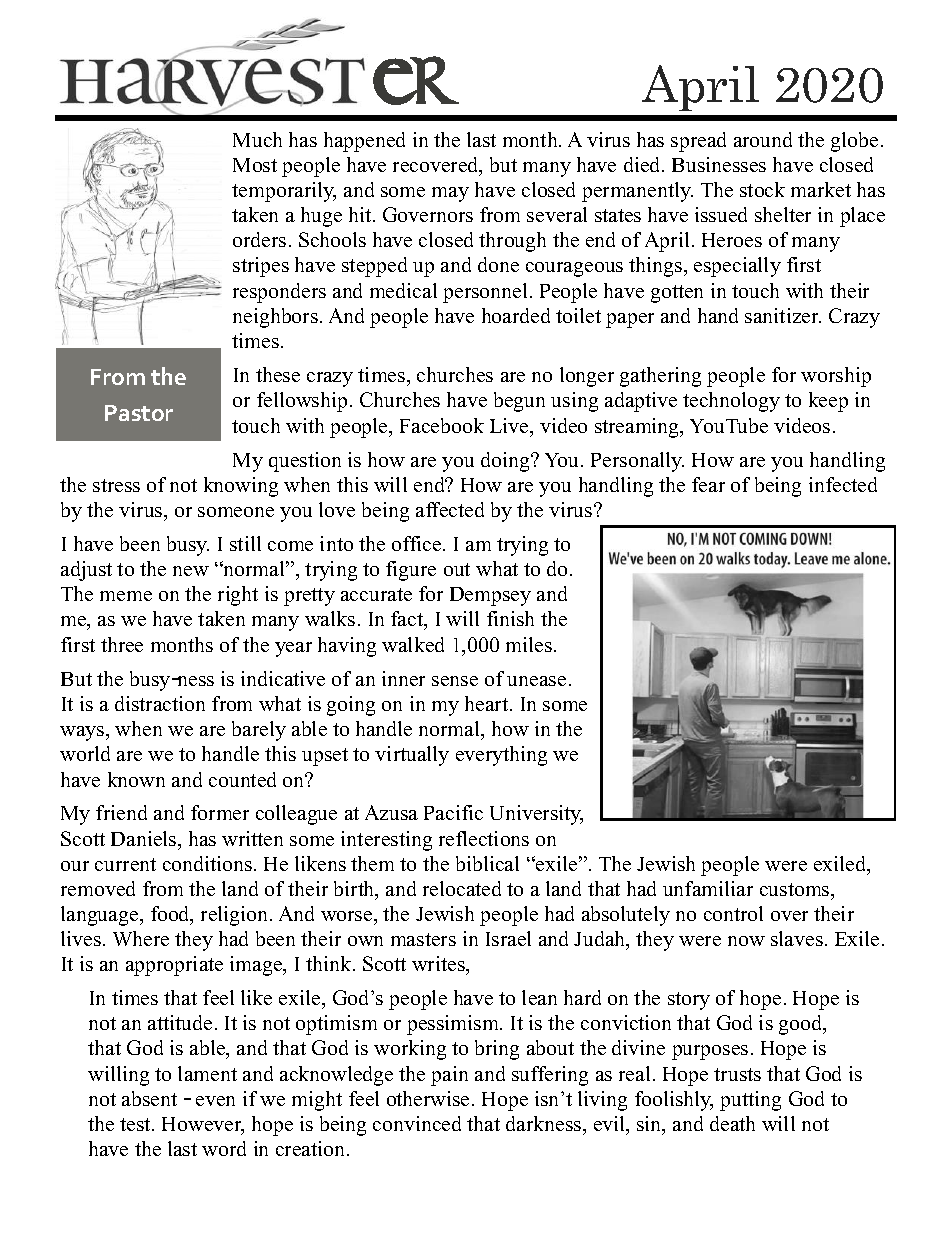  I want to click on Pacific, so click(453, 812).
